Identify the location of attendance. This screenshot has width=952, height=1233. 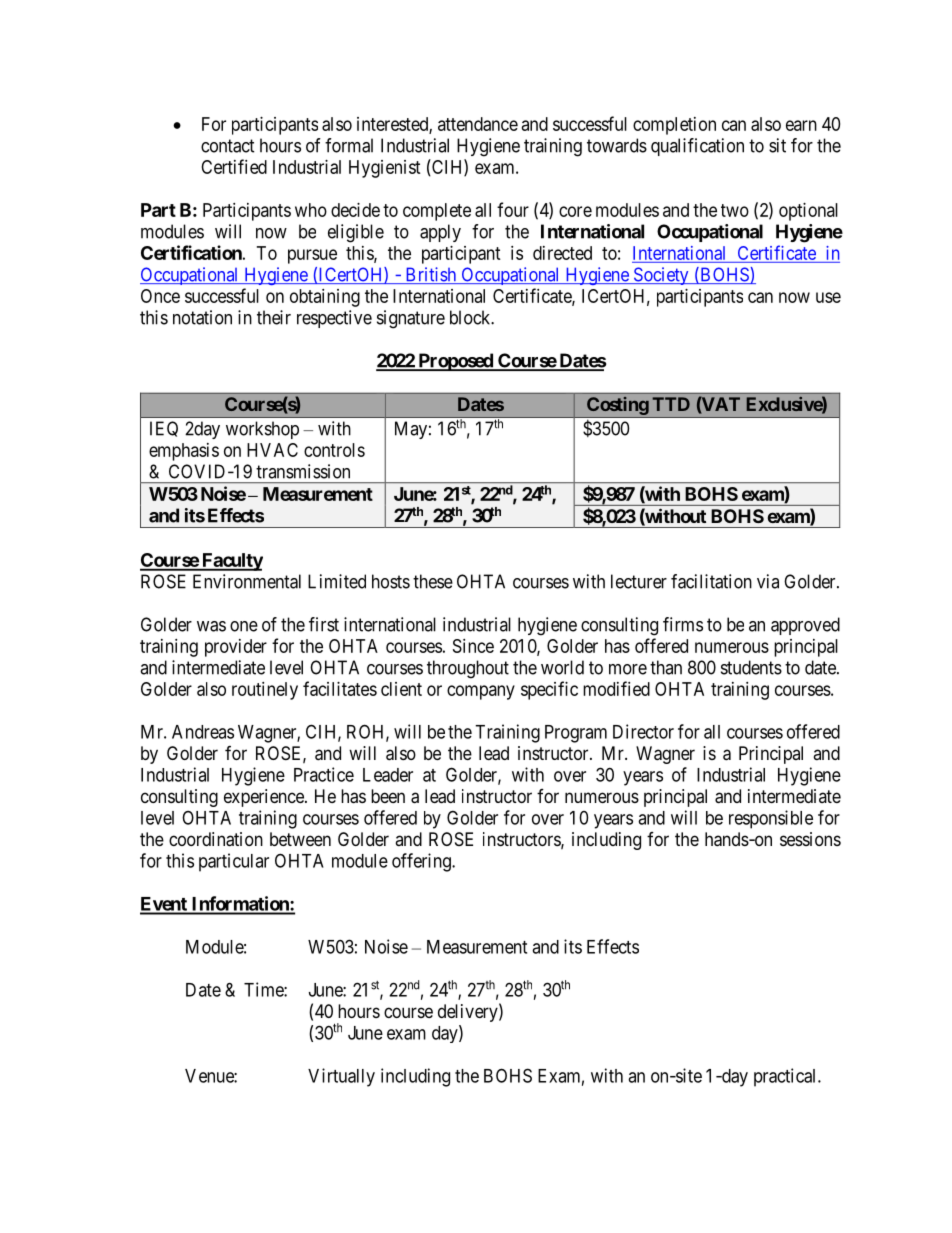
(478, 124).
